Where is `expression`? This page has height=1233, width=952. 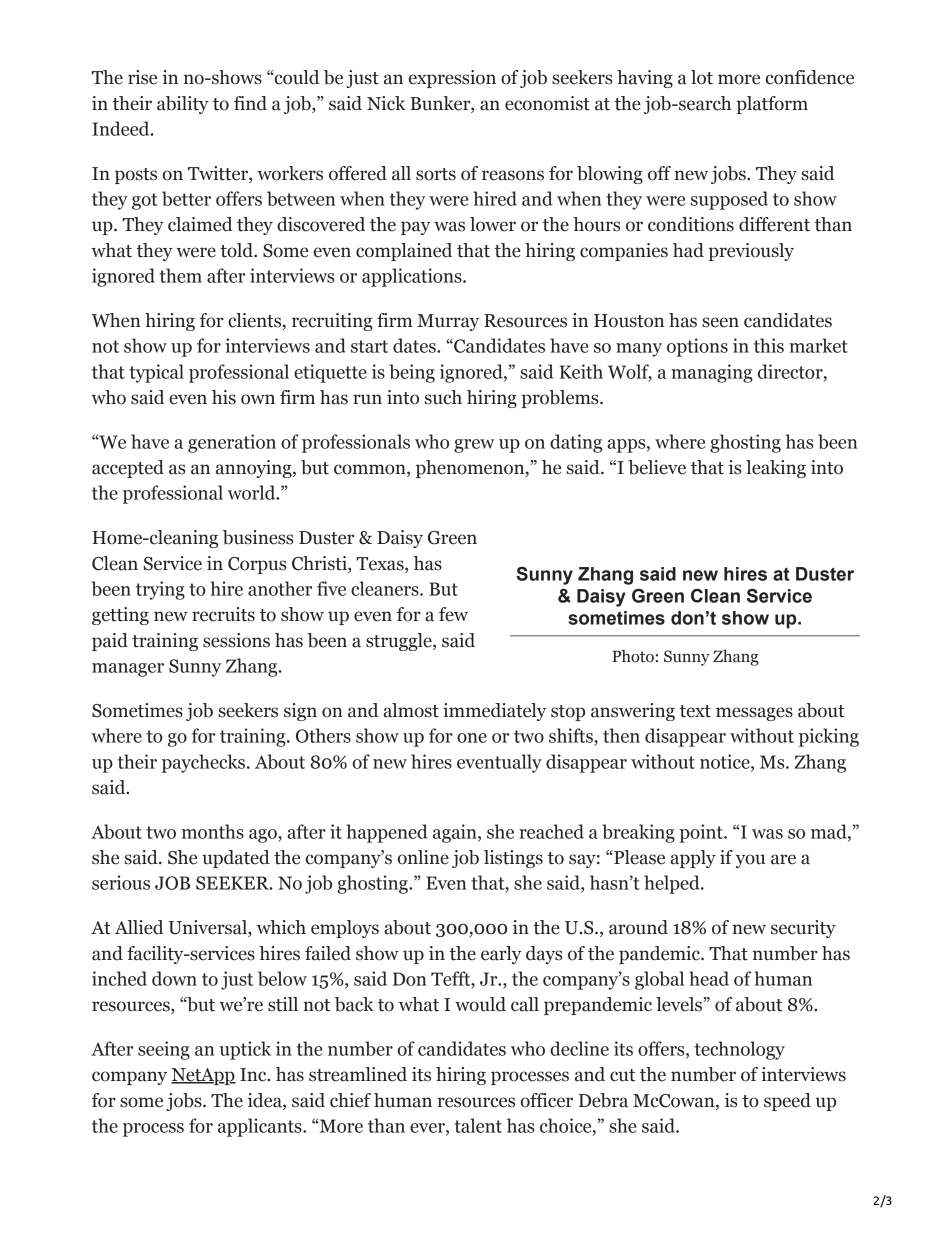
expression is located at coordinates (452, 79).
